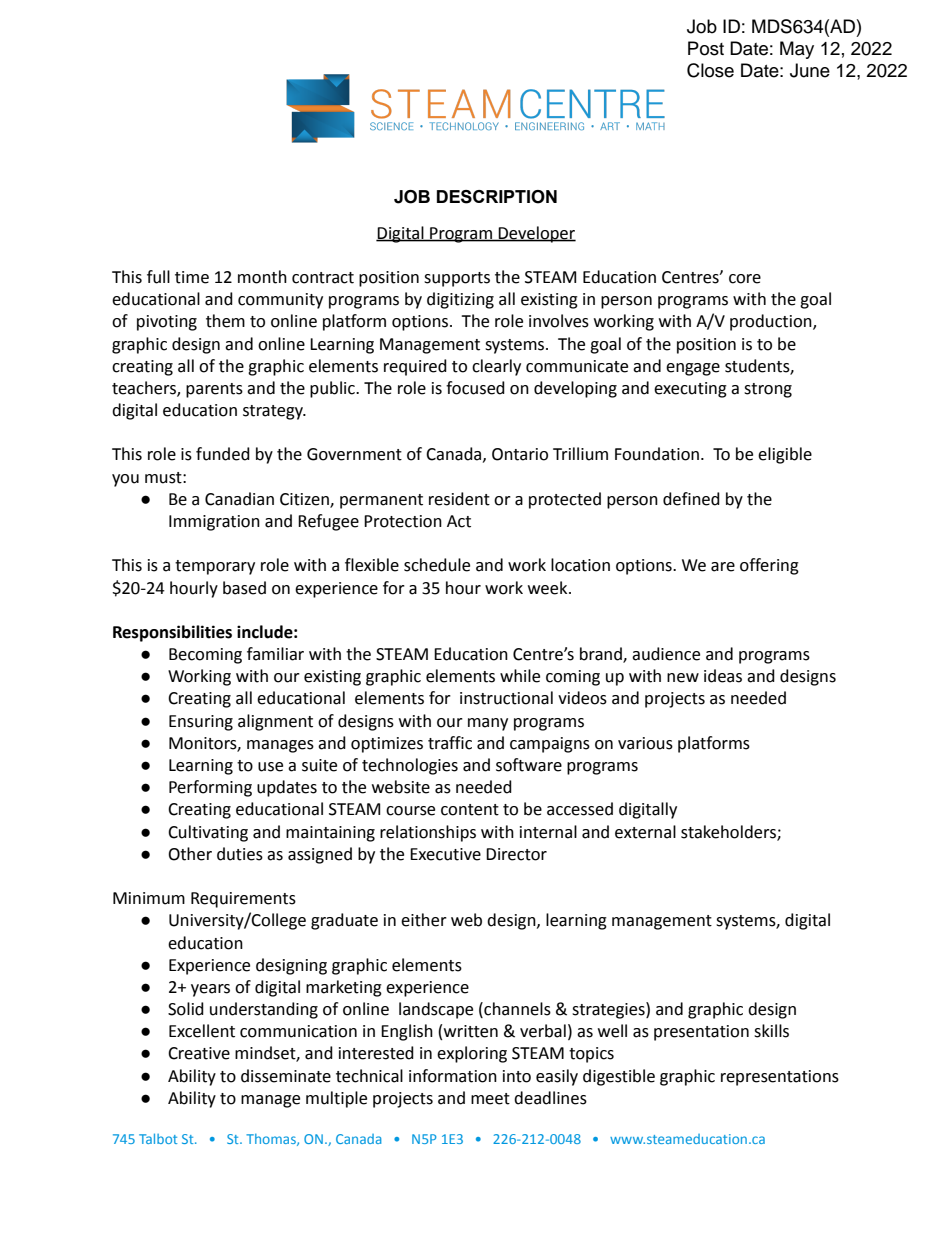  What do you see at coordinates (497, 197) in the screenshot?
I see `DESCRIPTION` at bounding box center [497, 197].
